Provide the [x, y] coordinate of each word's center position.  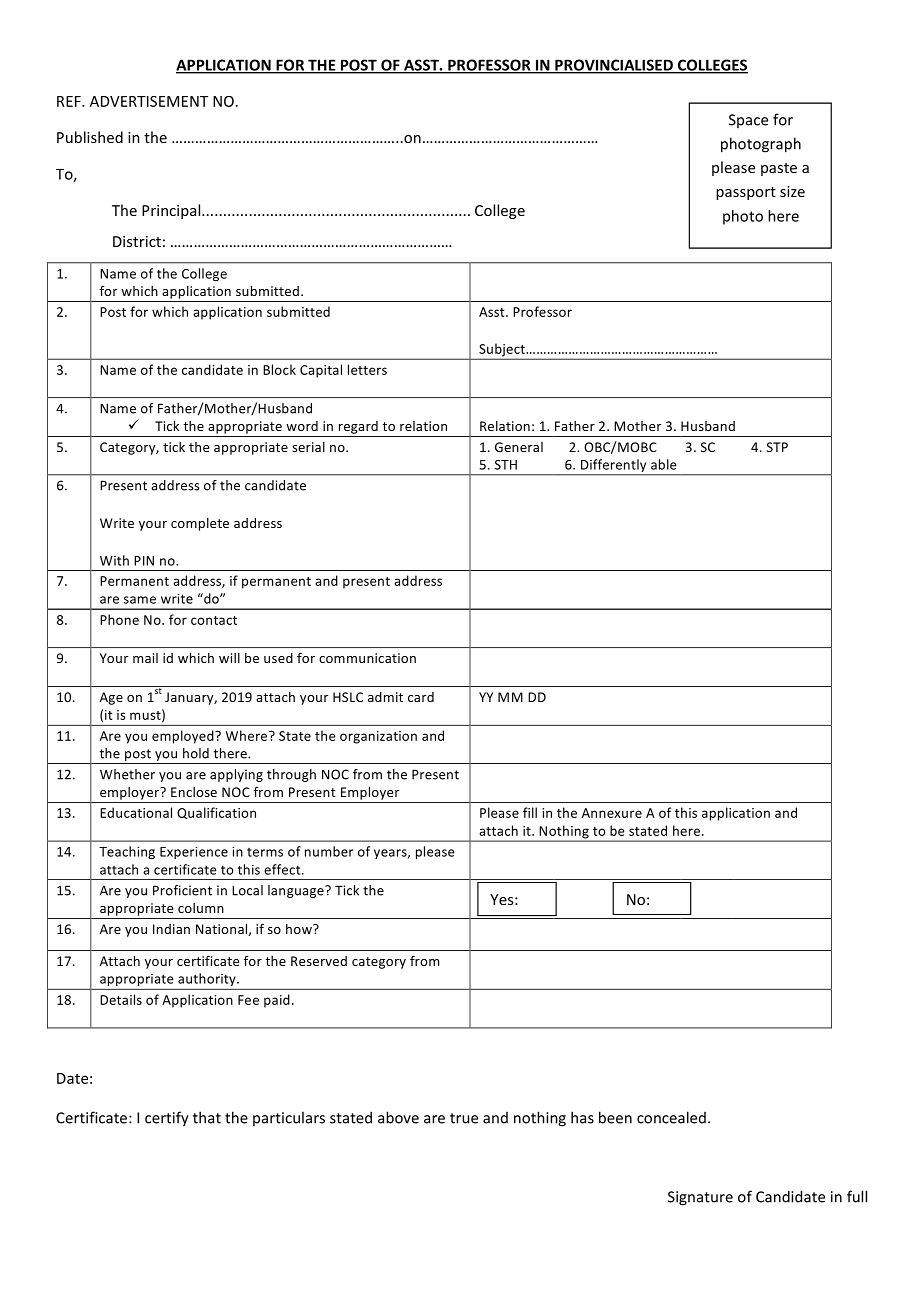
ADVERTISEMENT [149, 101]
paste [779, 169]
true [464, 1118]
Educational [136, 812]
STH [506, 465]
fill [530, 812]
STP [777, 447]
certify [167, 1119]
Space [748, 121]
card [421, 697]
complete [200, 524]
